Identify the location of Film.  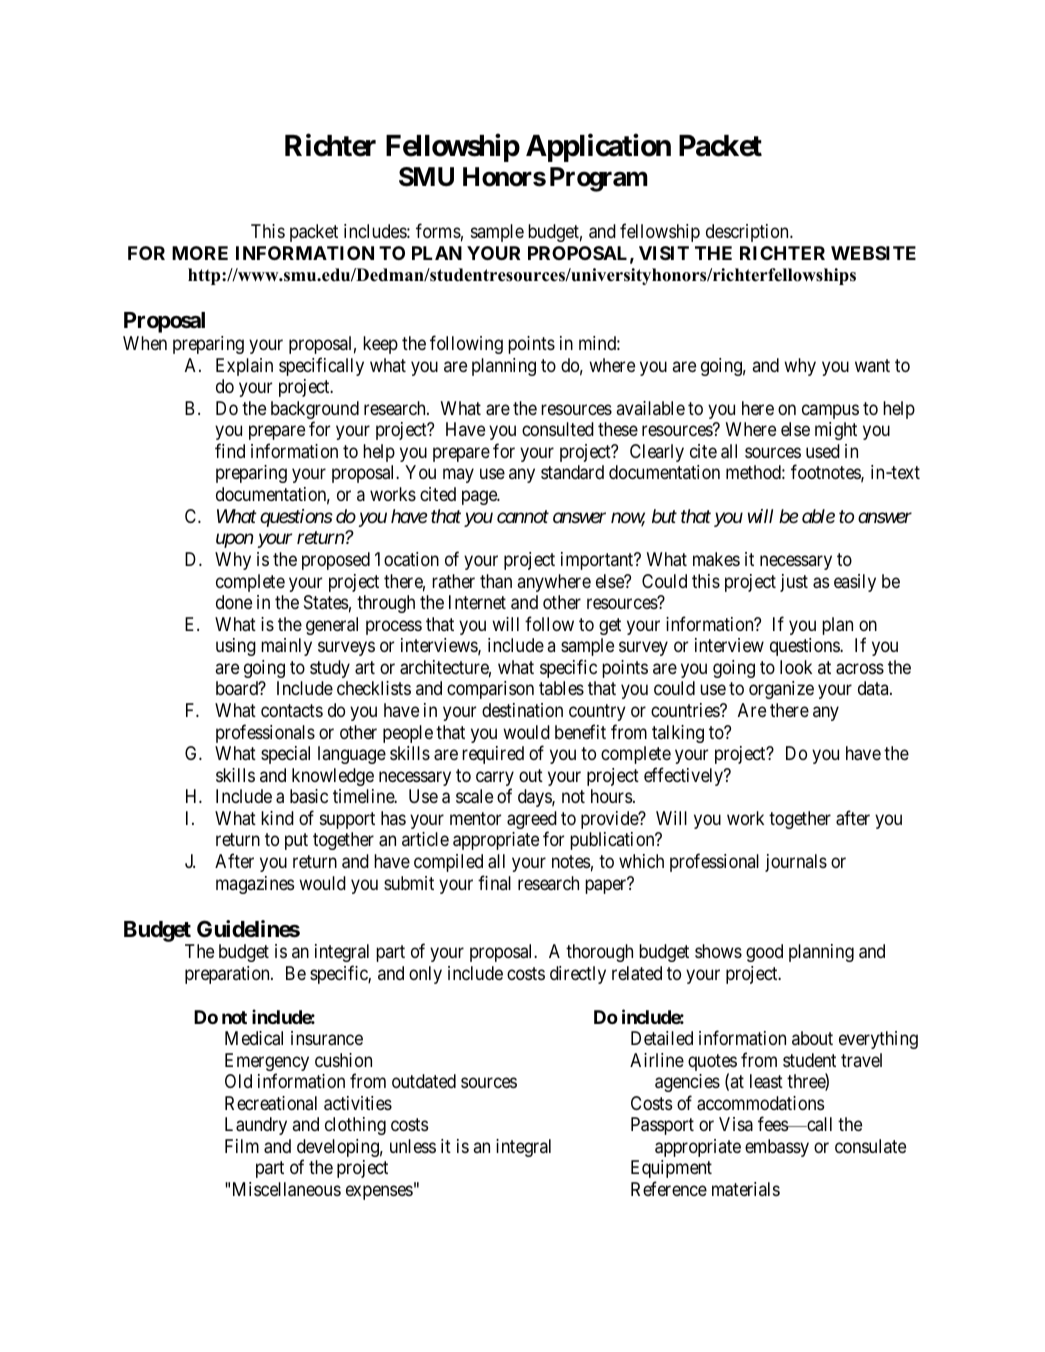
(242, 1146).
